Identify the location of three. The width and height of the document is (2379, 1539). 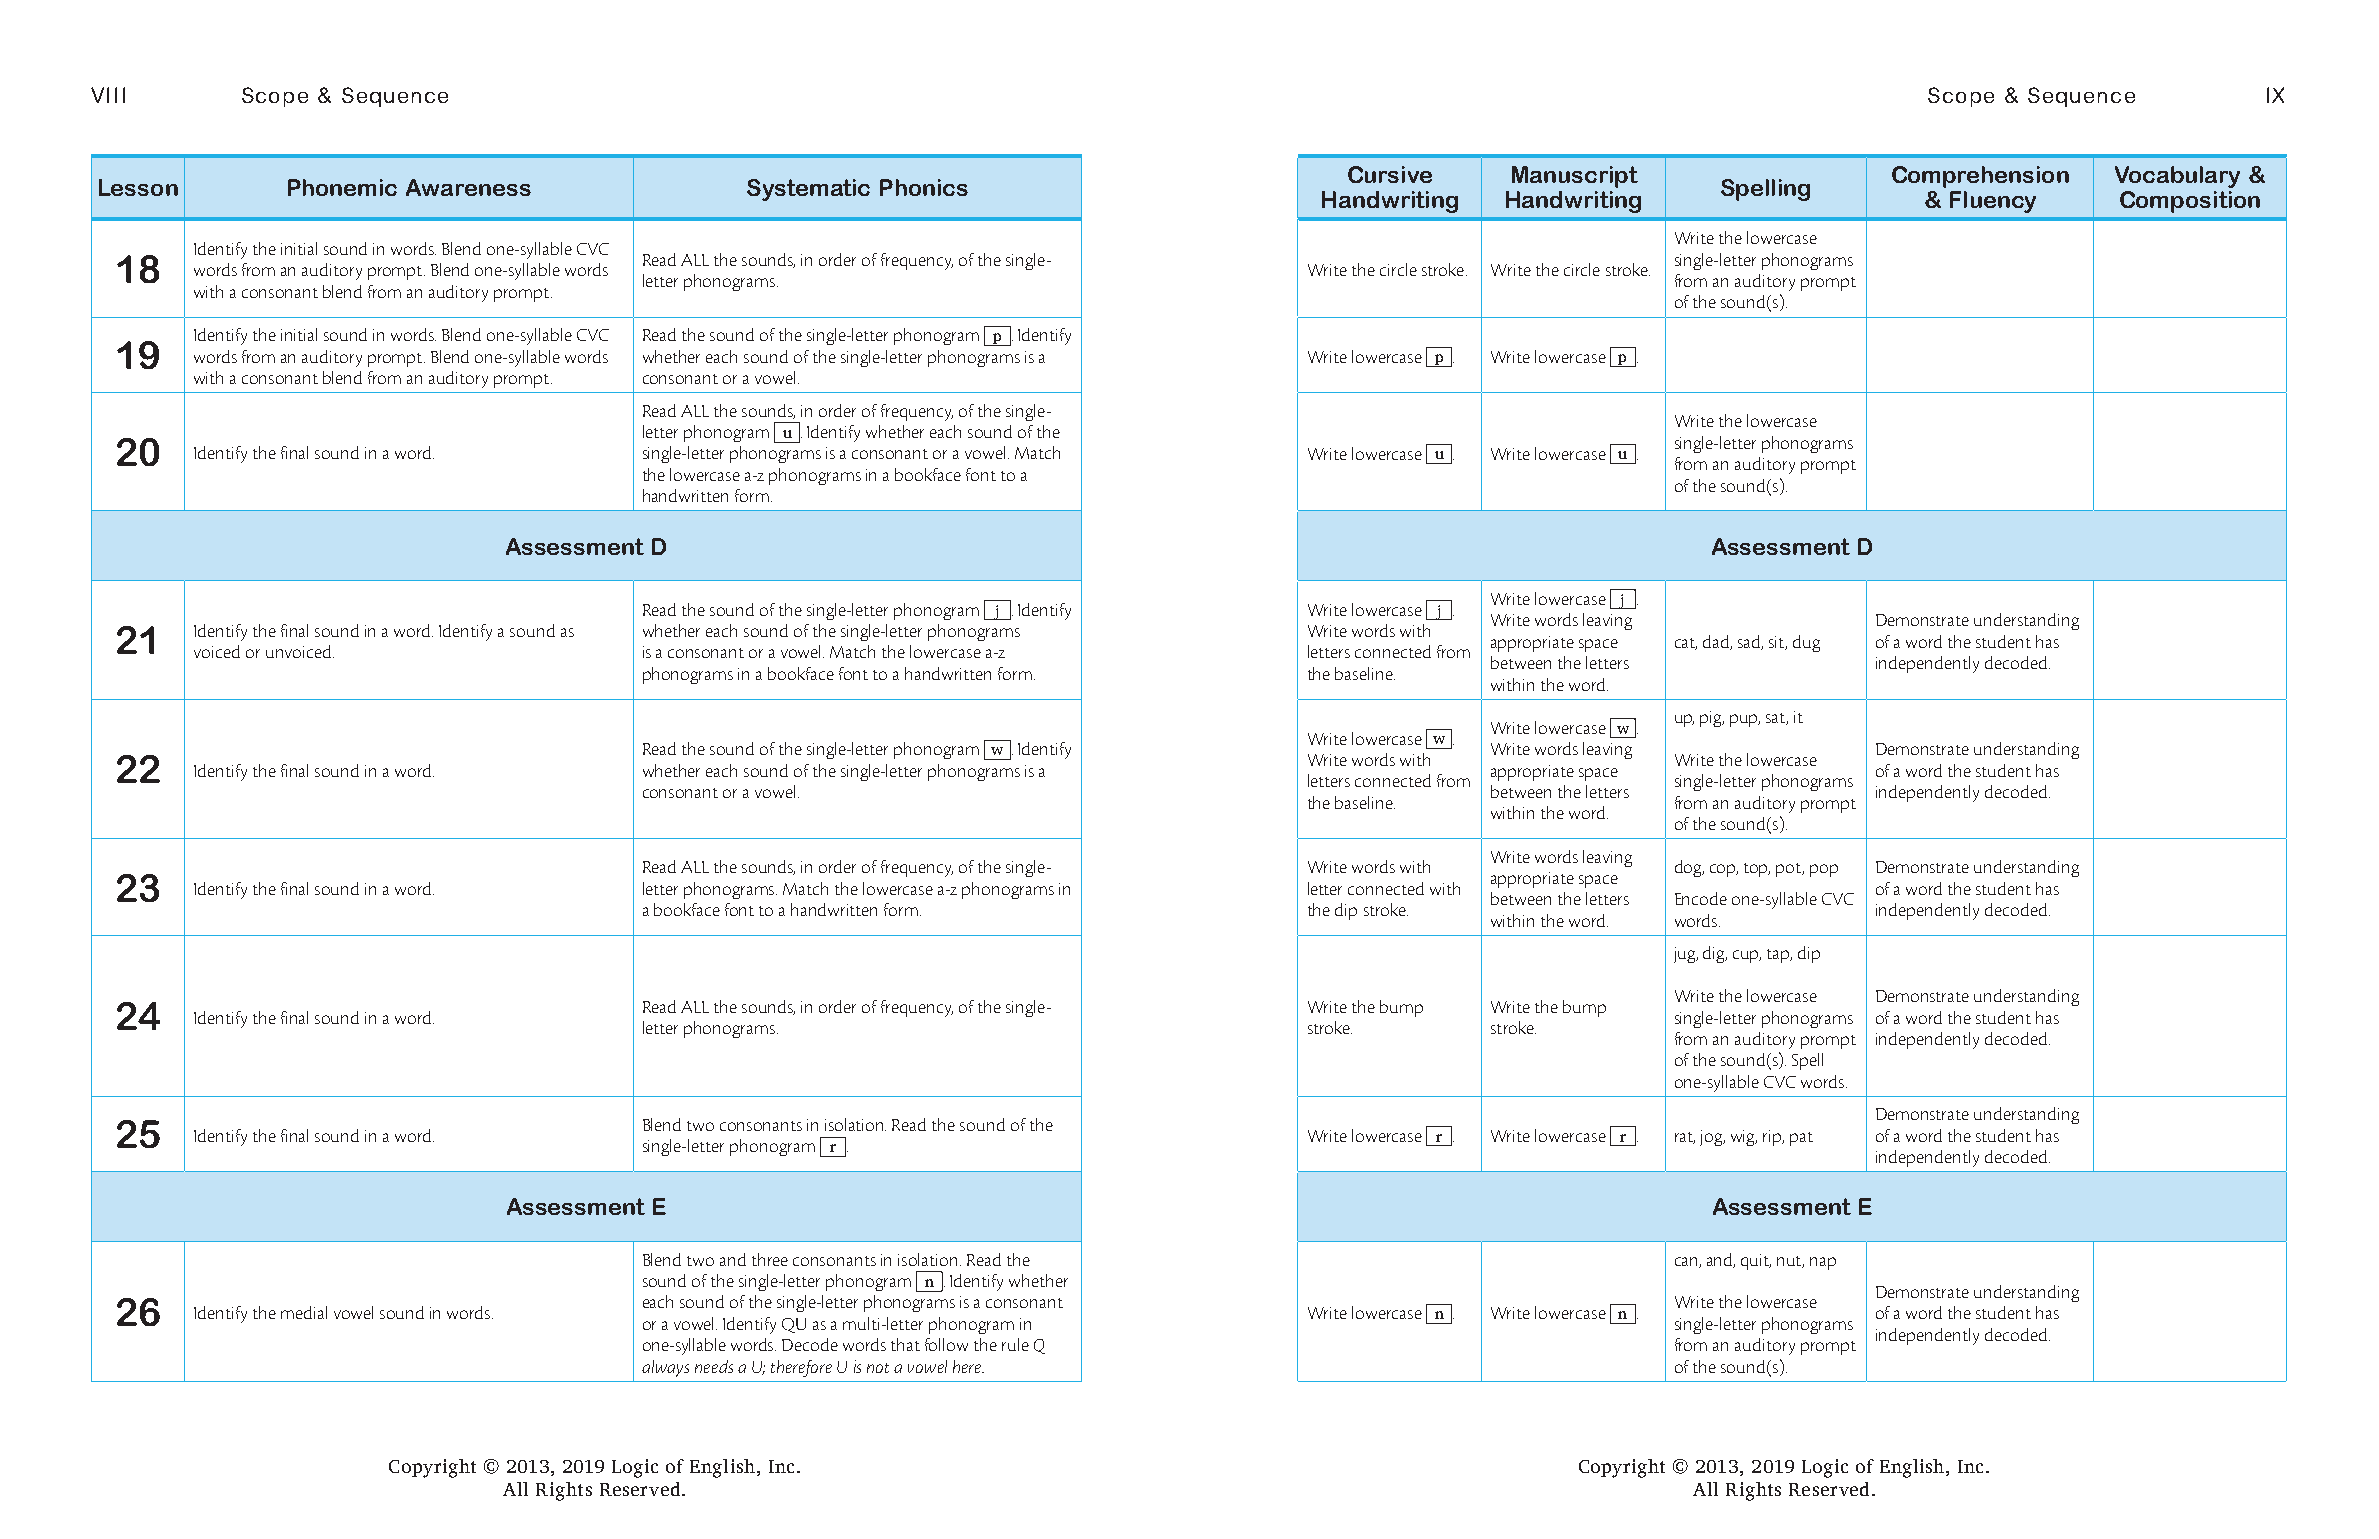
(770, 1259).
